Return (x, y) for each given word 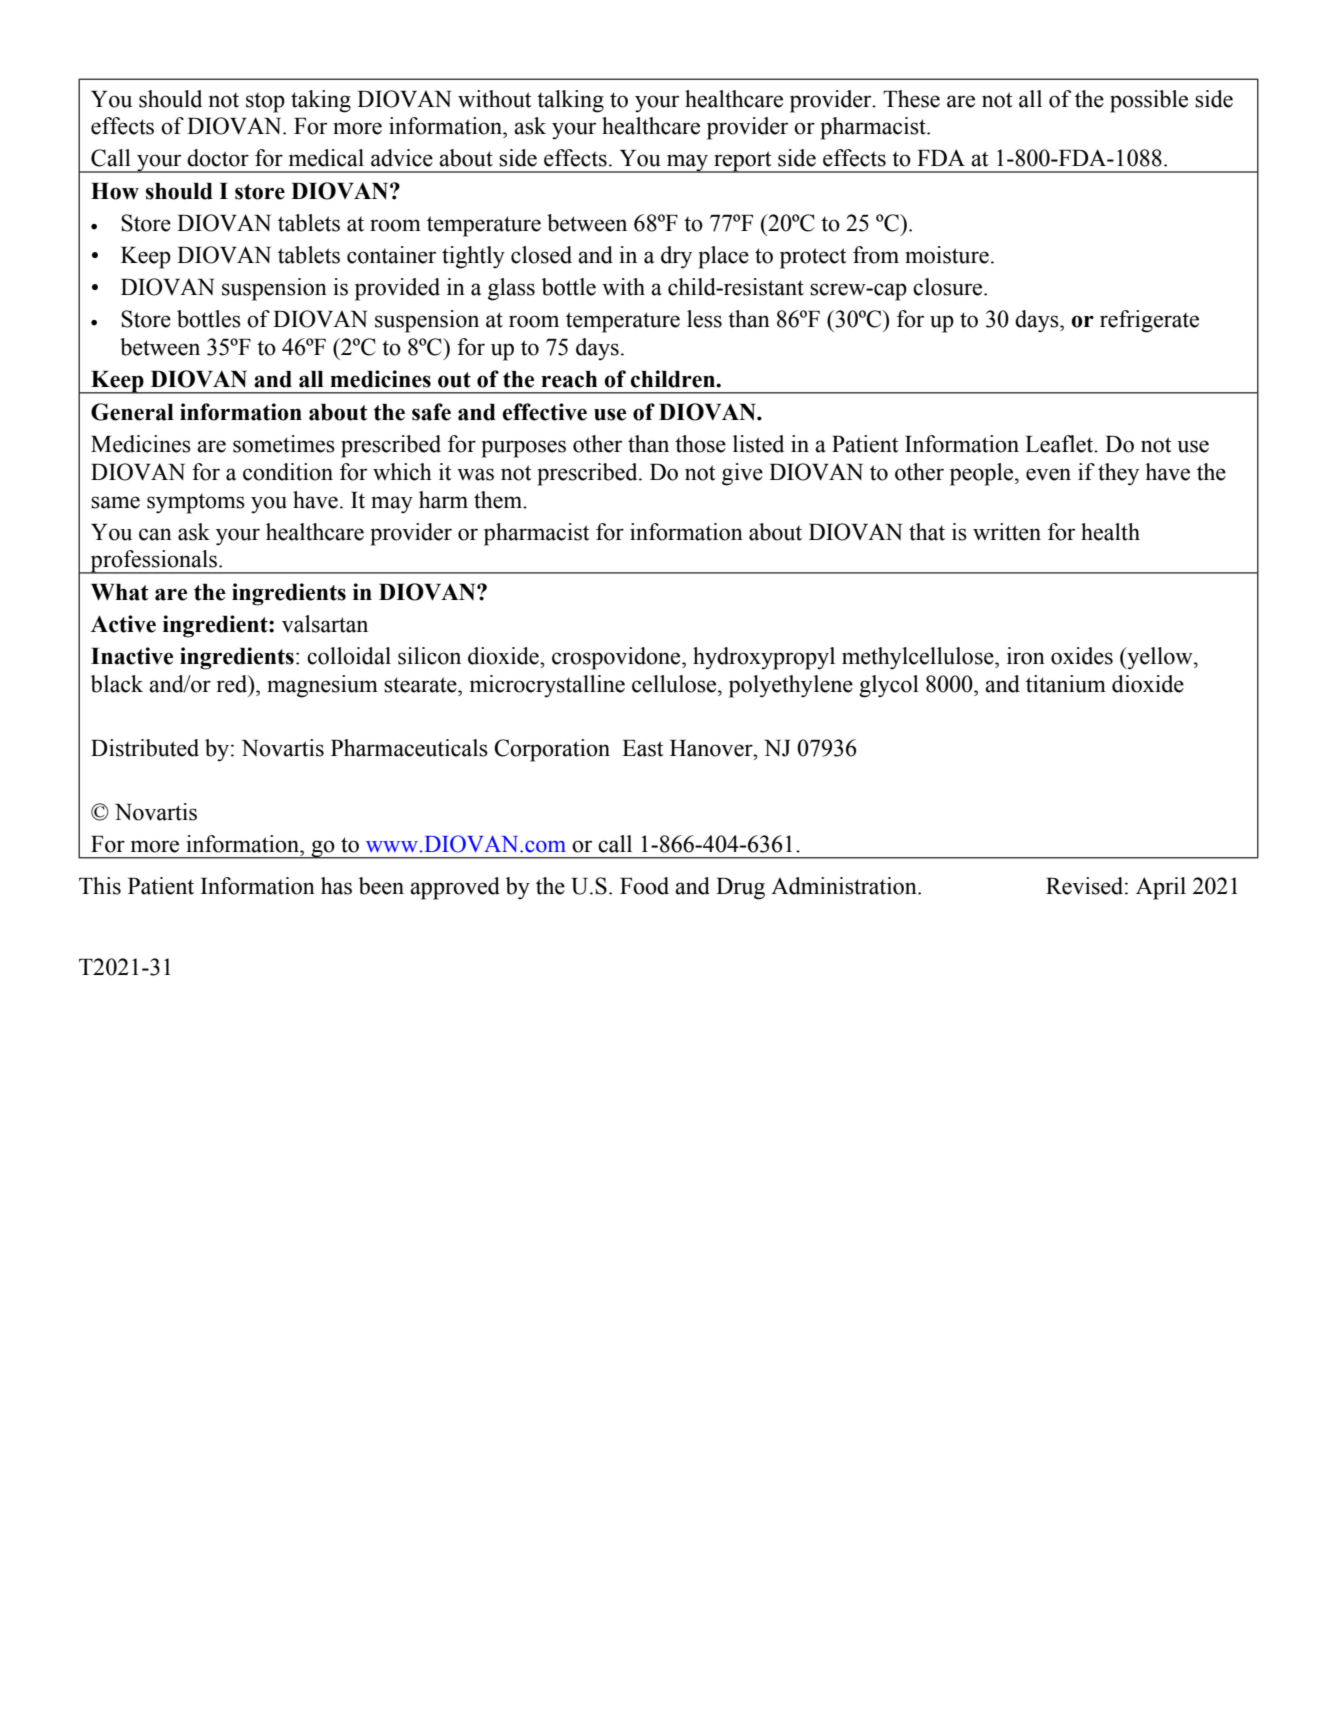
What (120, 592)
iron (1026, 656)
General (132, 412)
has (336, 886)
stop (265, 102)
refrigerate (1149, 321)
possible (1149, 101)
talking (570, 101)
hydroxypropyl (764, 658)
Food (644, 886)
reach (569, 379)
